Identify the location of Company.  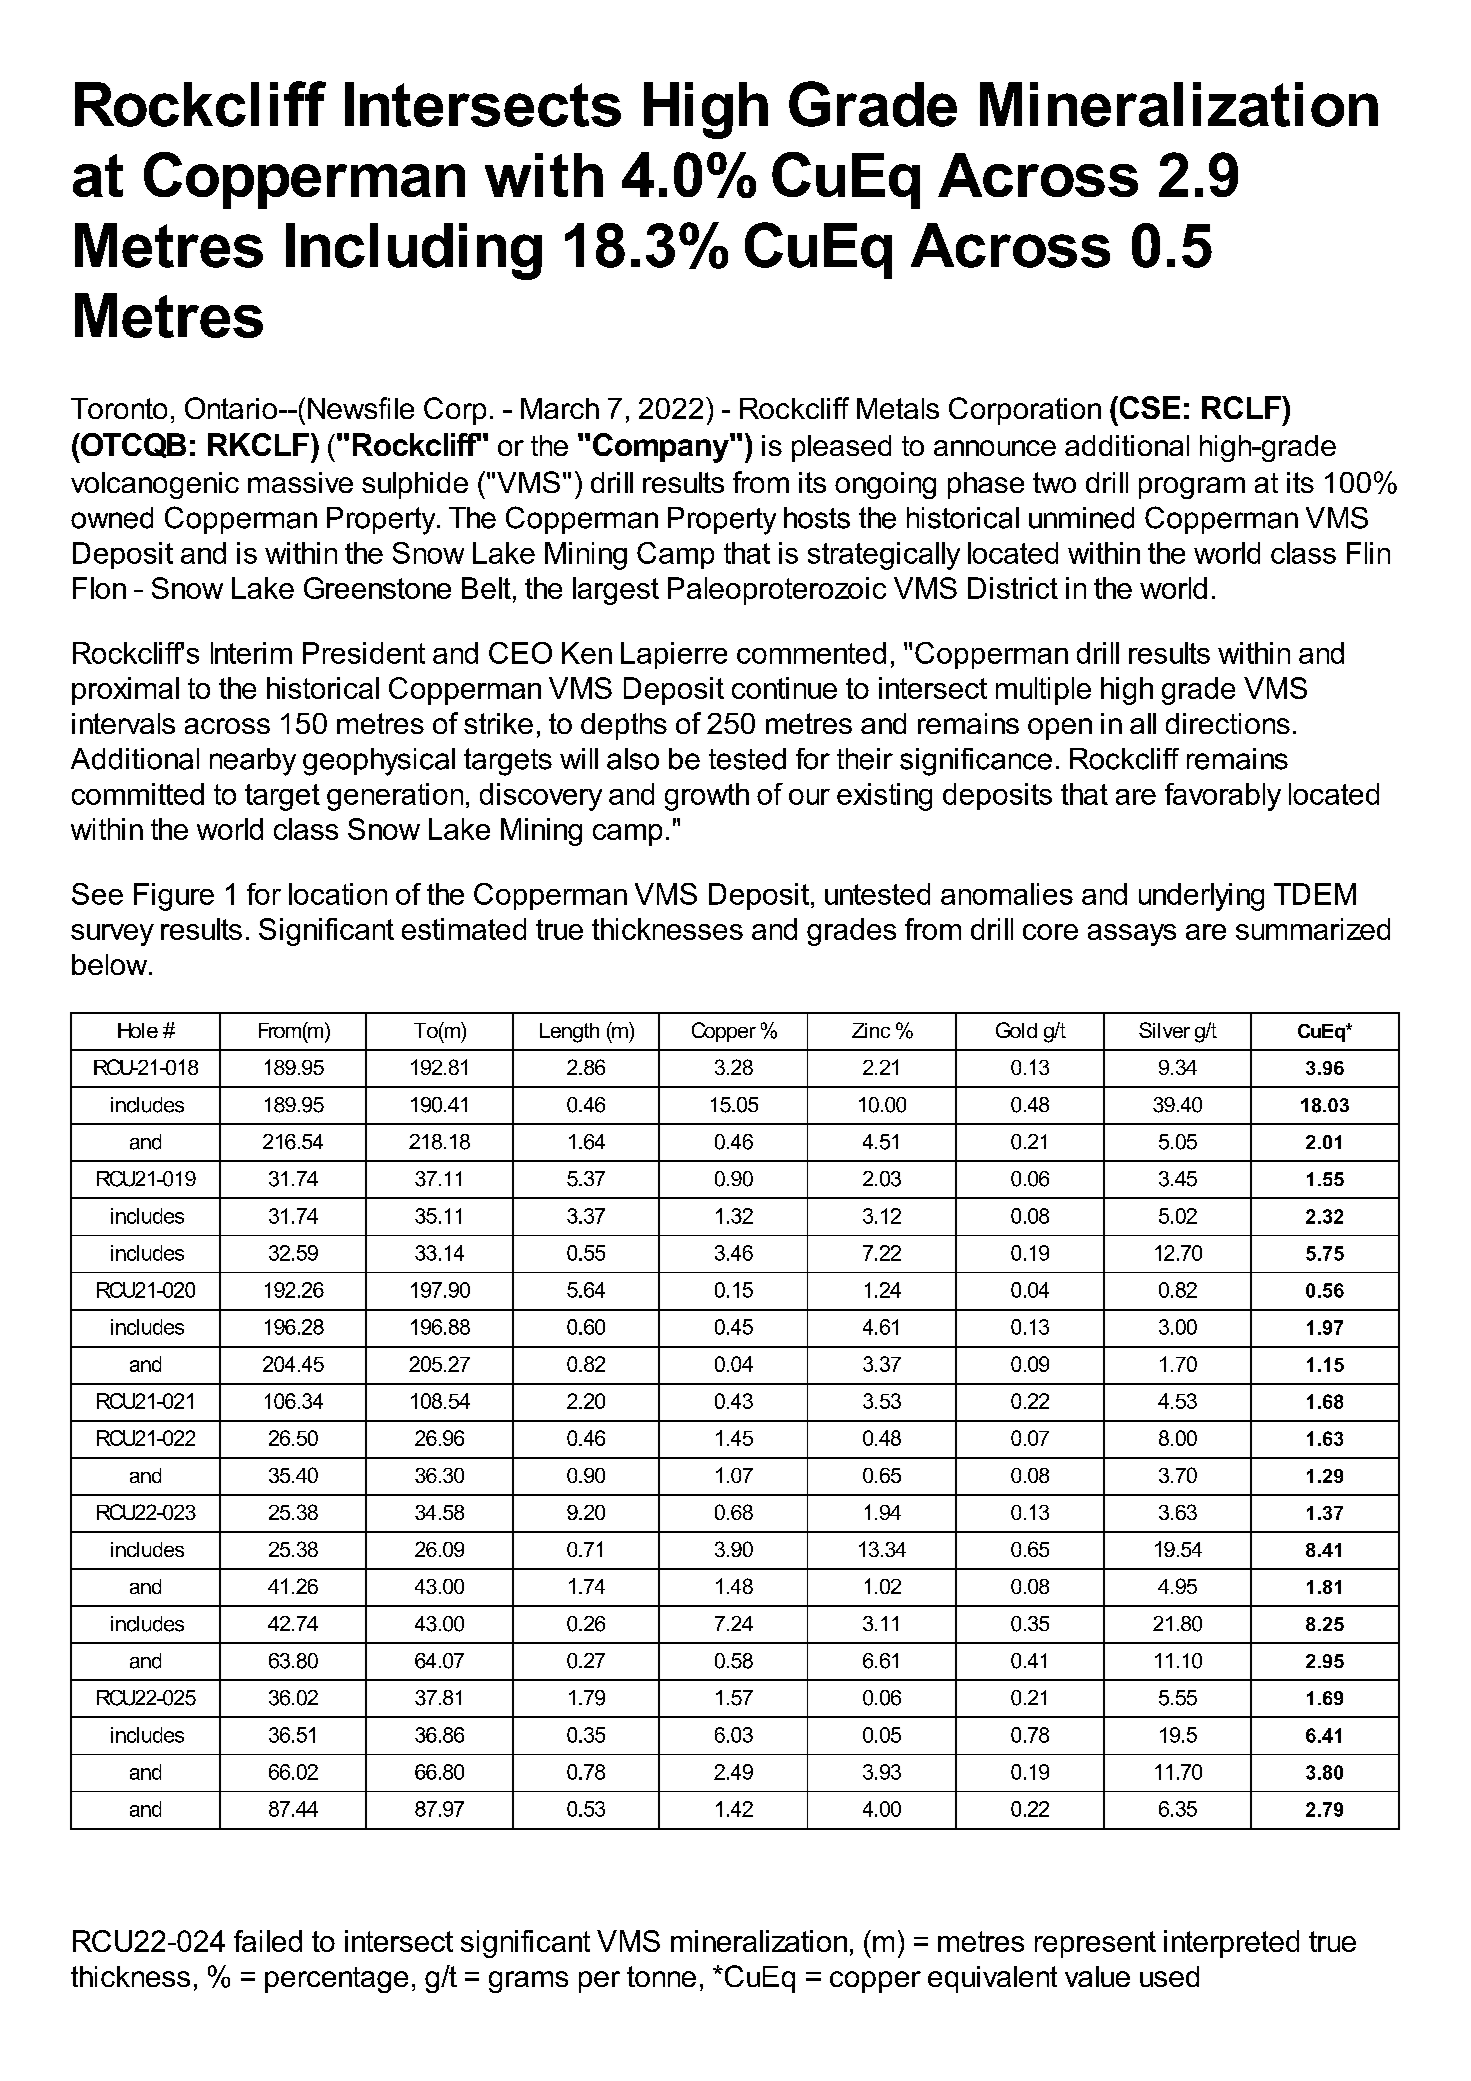
(662, 448).
